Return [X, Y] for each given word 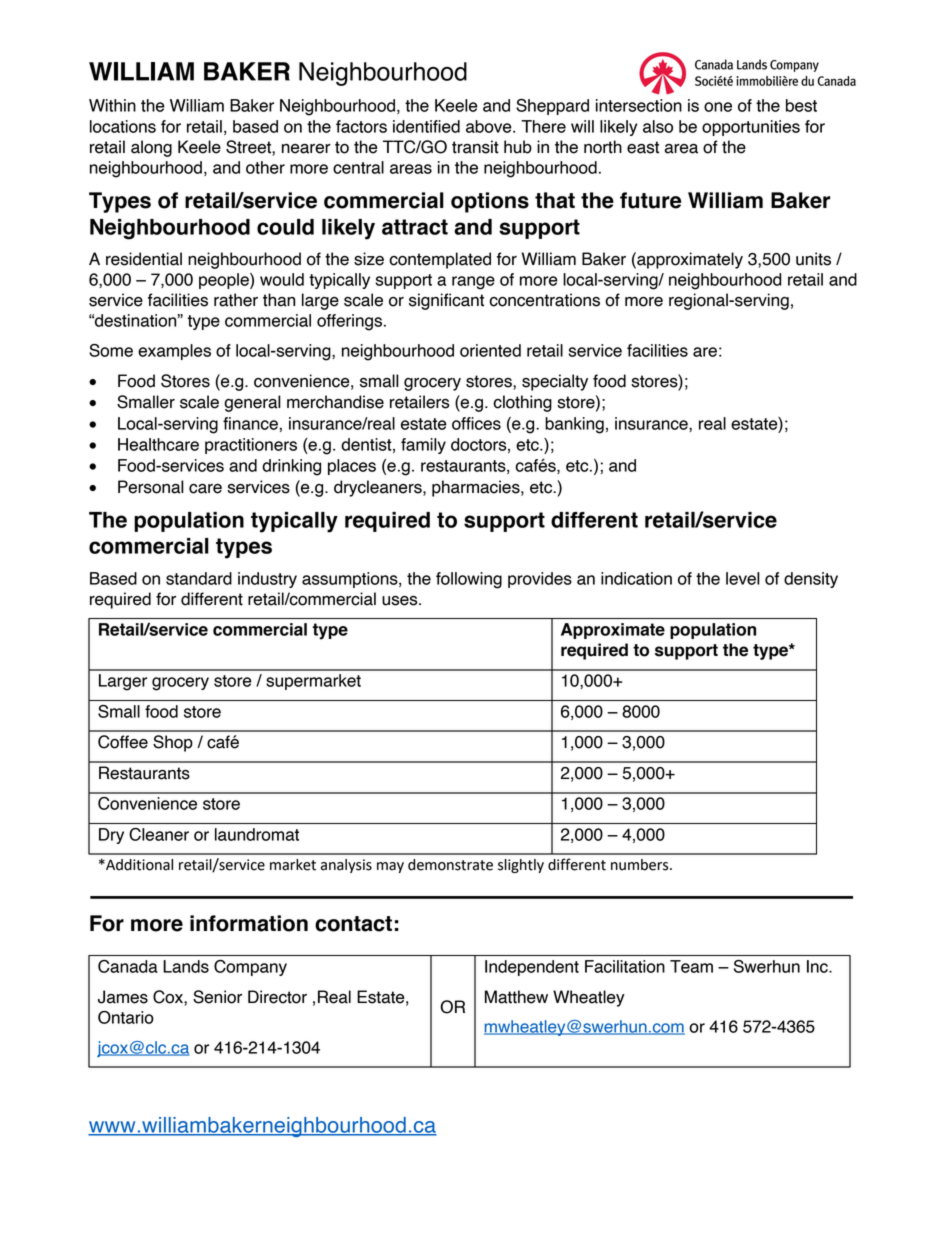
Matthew [516, 997]
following [469, 580]
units [813, 259]
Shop [173, 743]
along [151, 148]
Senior [217, 997]
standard [199, 578]
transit [475, 147]
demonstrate [450, 865]
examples [174, 352]
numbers [641, 865]
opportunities [751, 128]
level [743, 578]
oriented [490, 350]
